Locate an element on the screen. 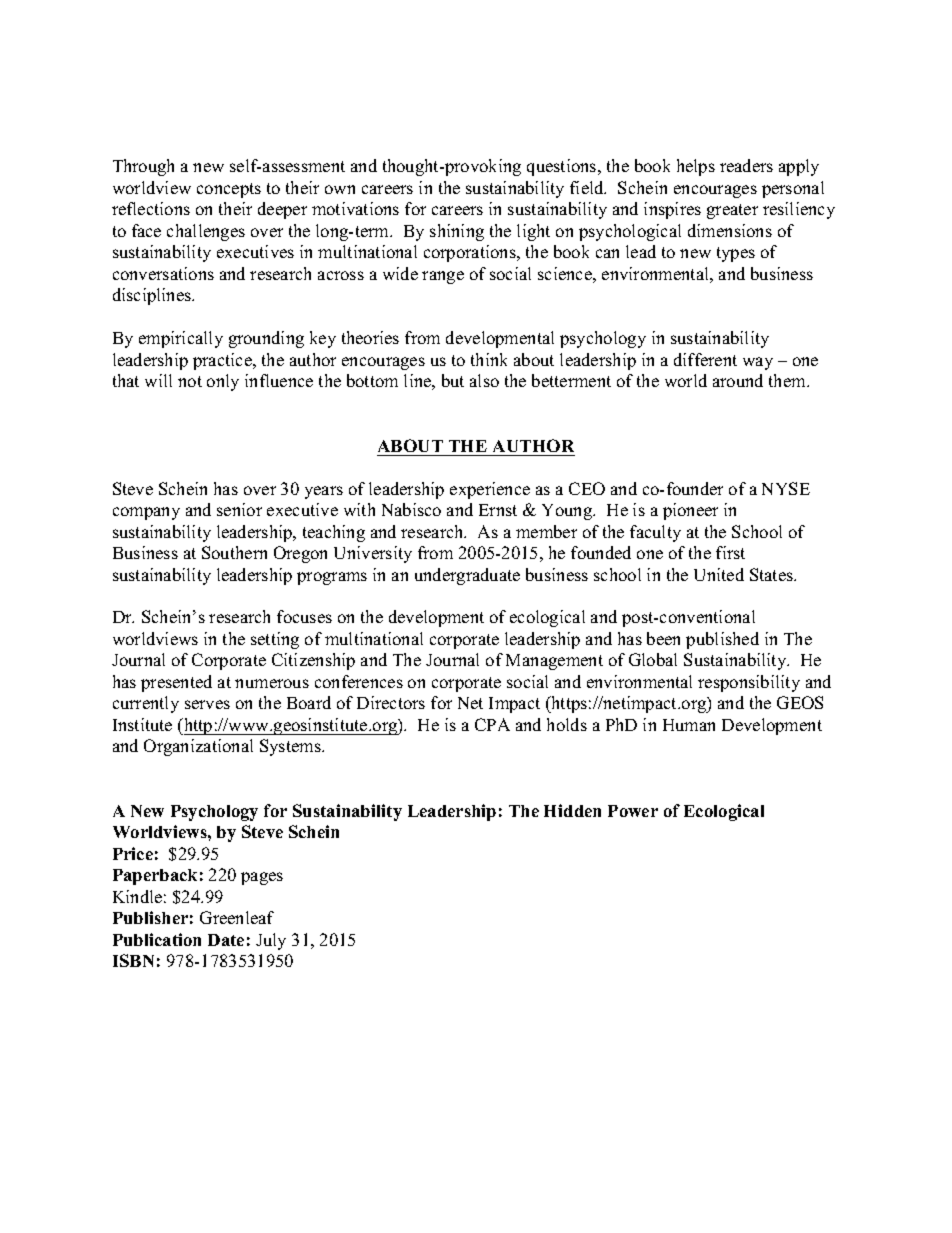 The width and height of the screenshot is (952, 1233). greater is located at coordinates (732, 211).
